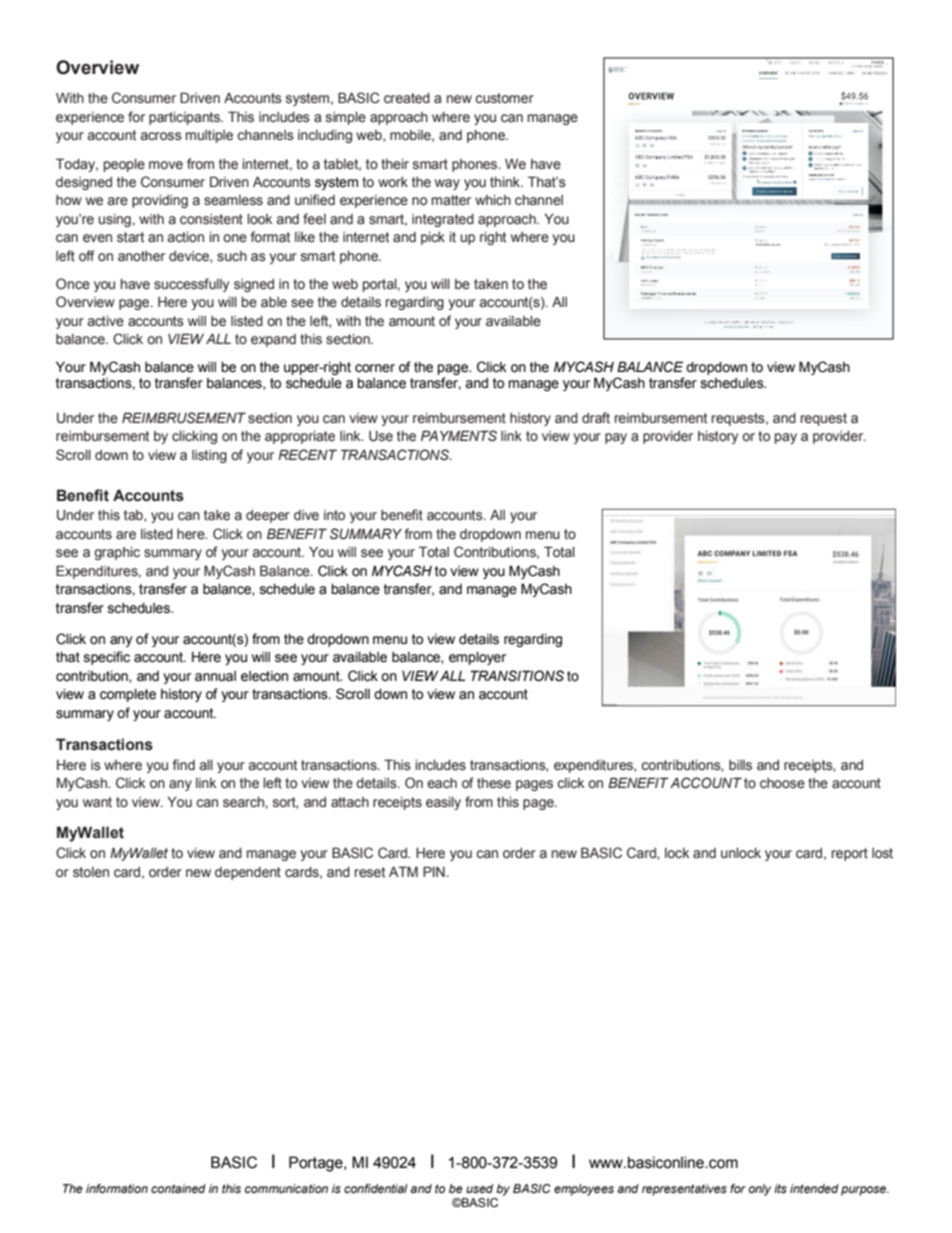  What do you see at coordinates (596, 417) in the screenshot?
I see `draft` at bounding box center [596, 417].
